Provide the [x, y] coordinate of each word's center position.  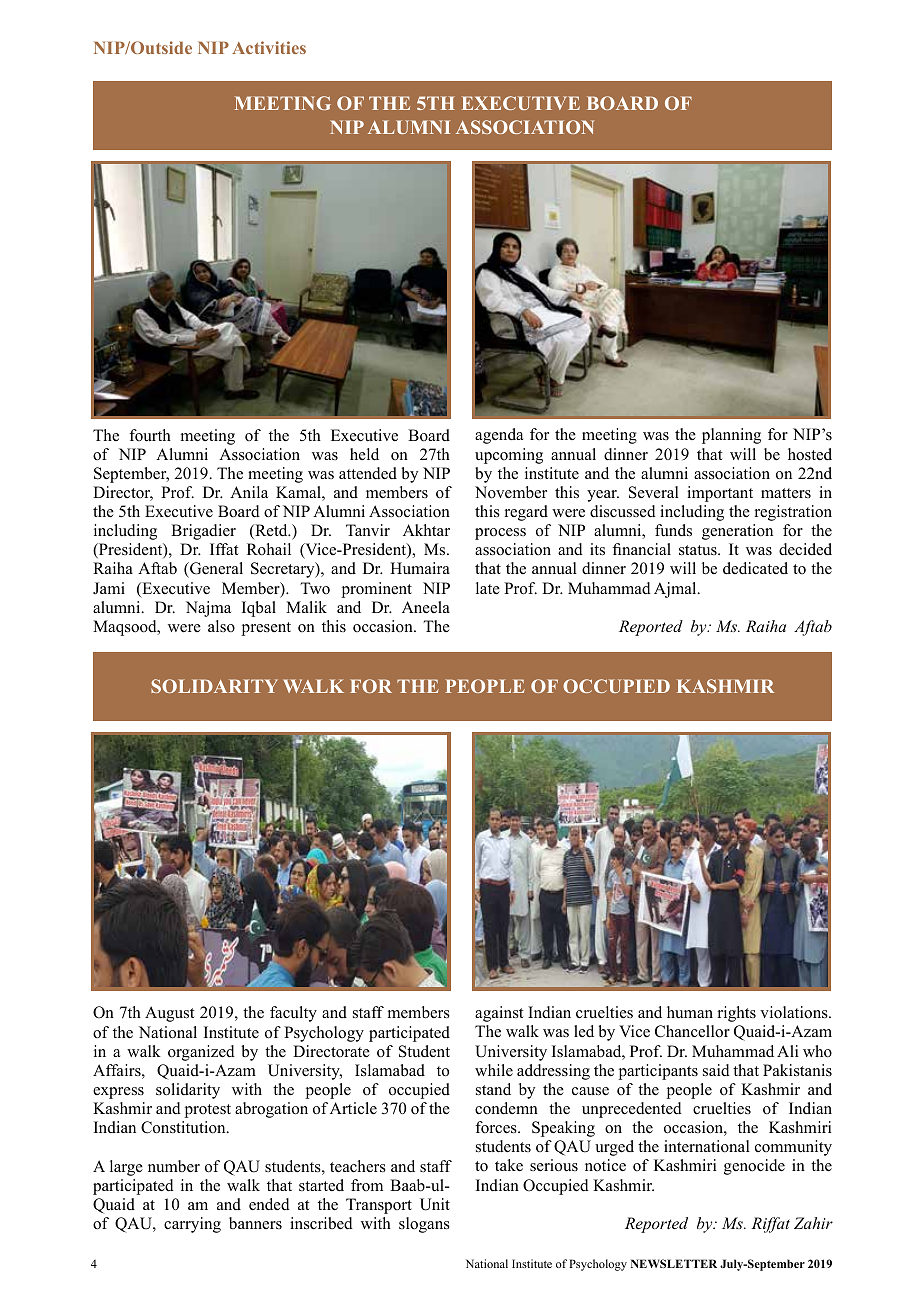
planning [731, 436]
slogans [424, 1225]
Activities [269, 47]
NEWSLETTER [674, 1263]
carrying [192, 1225]
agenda [499, 436]
